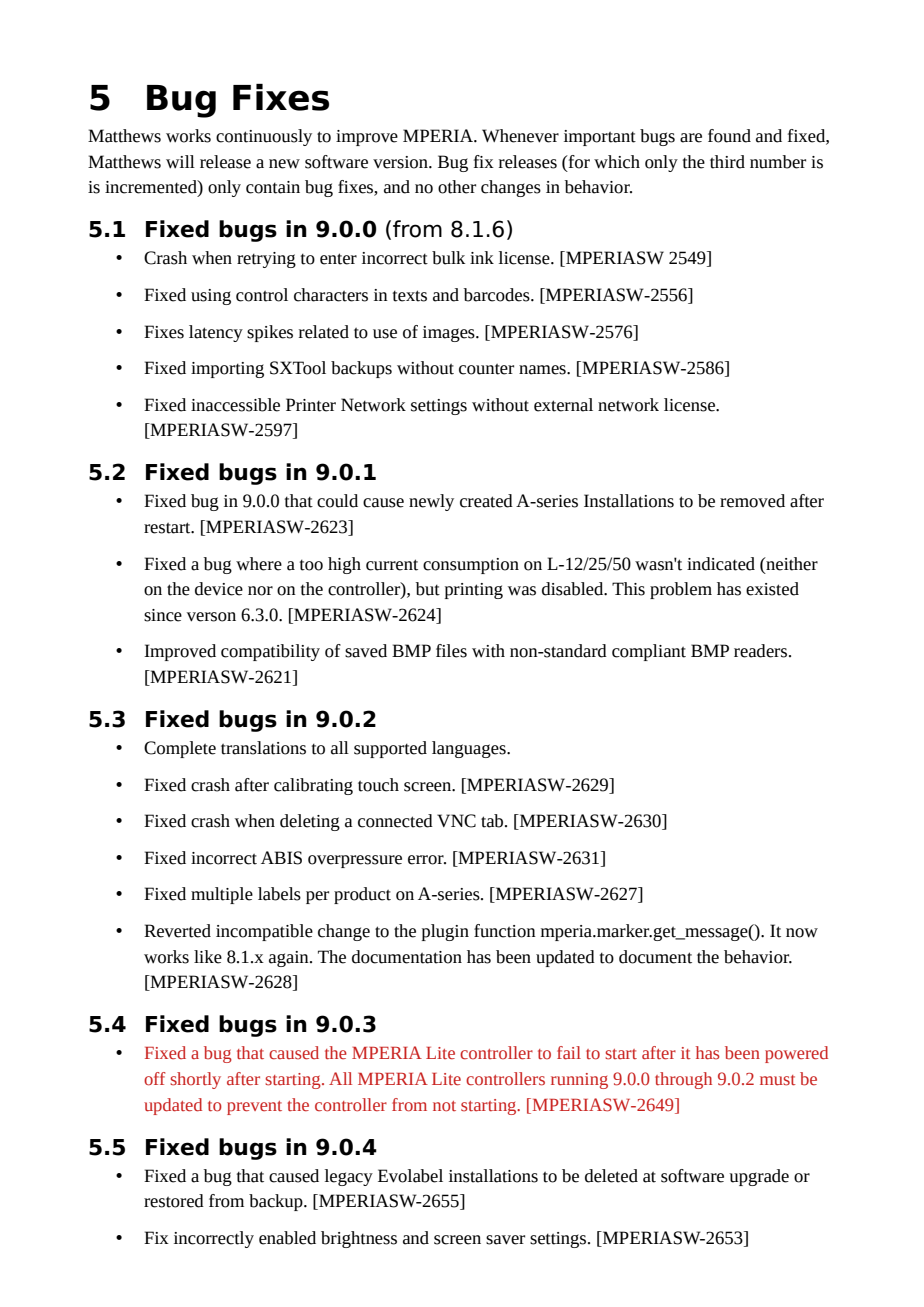 This image has height=1307, width=924. Describe the element at coordinates (174, 1201) in the image. I see `restored` at that location.
